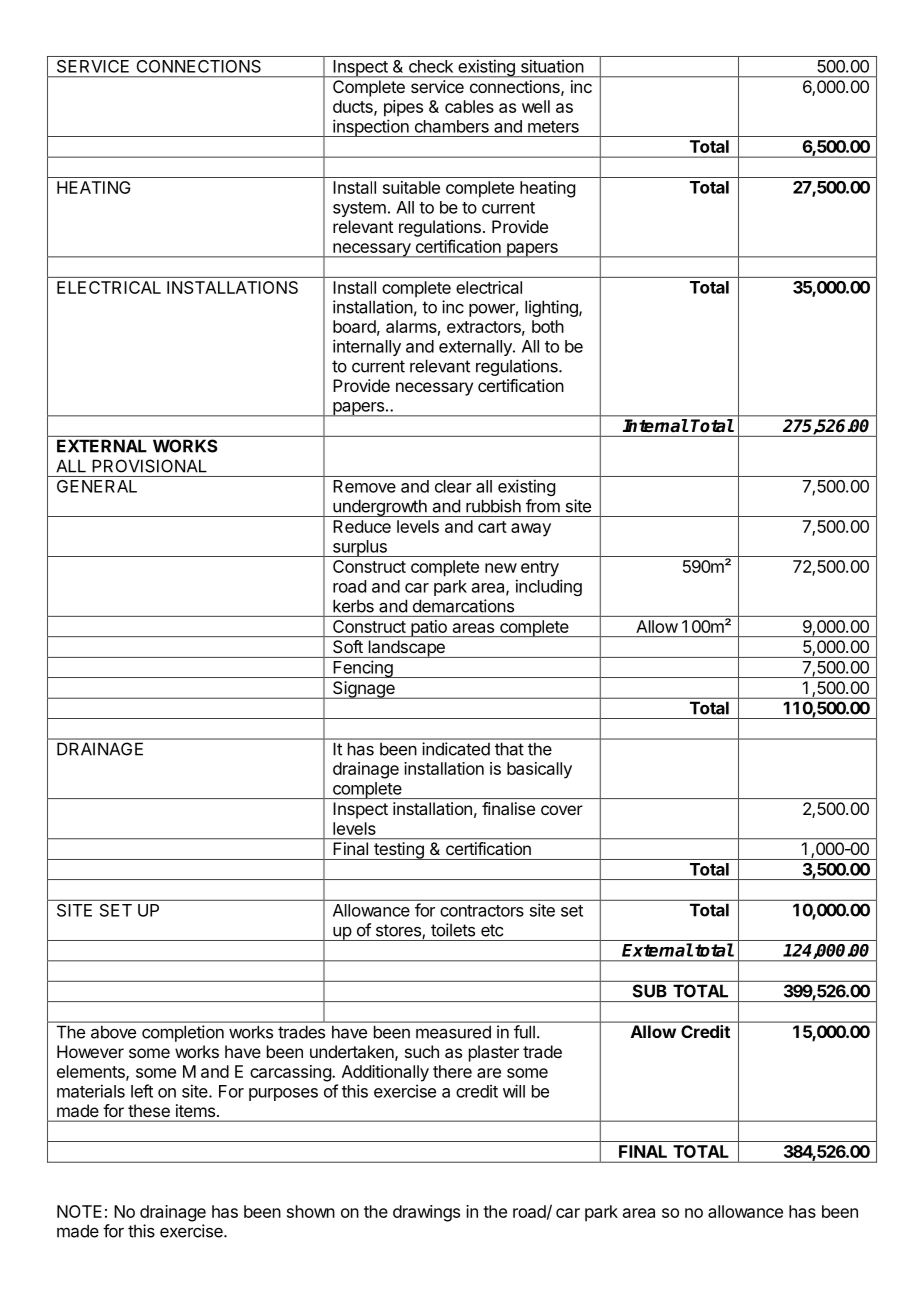 Image resolution: width=924 pixels, height=1309 pixels. I want to click on ducts, so click(354, 107).
